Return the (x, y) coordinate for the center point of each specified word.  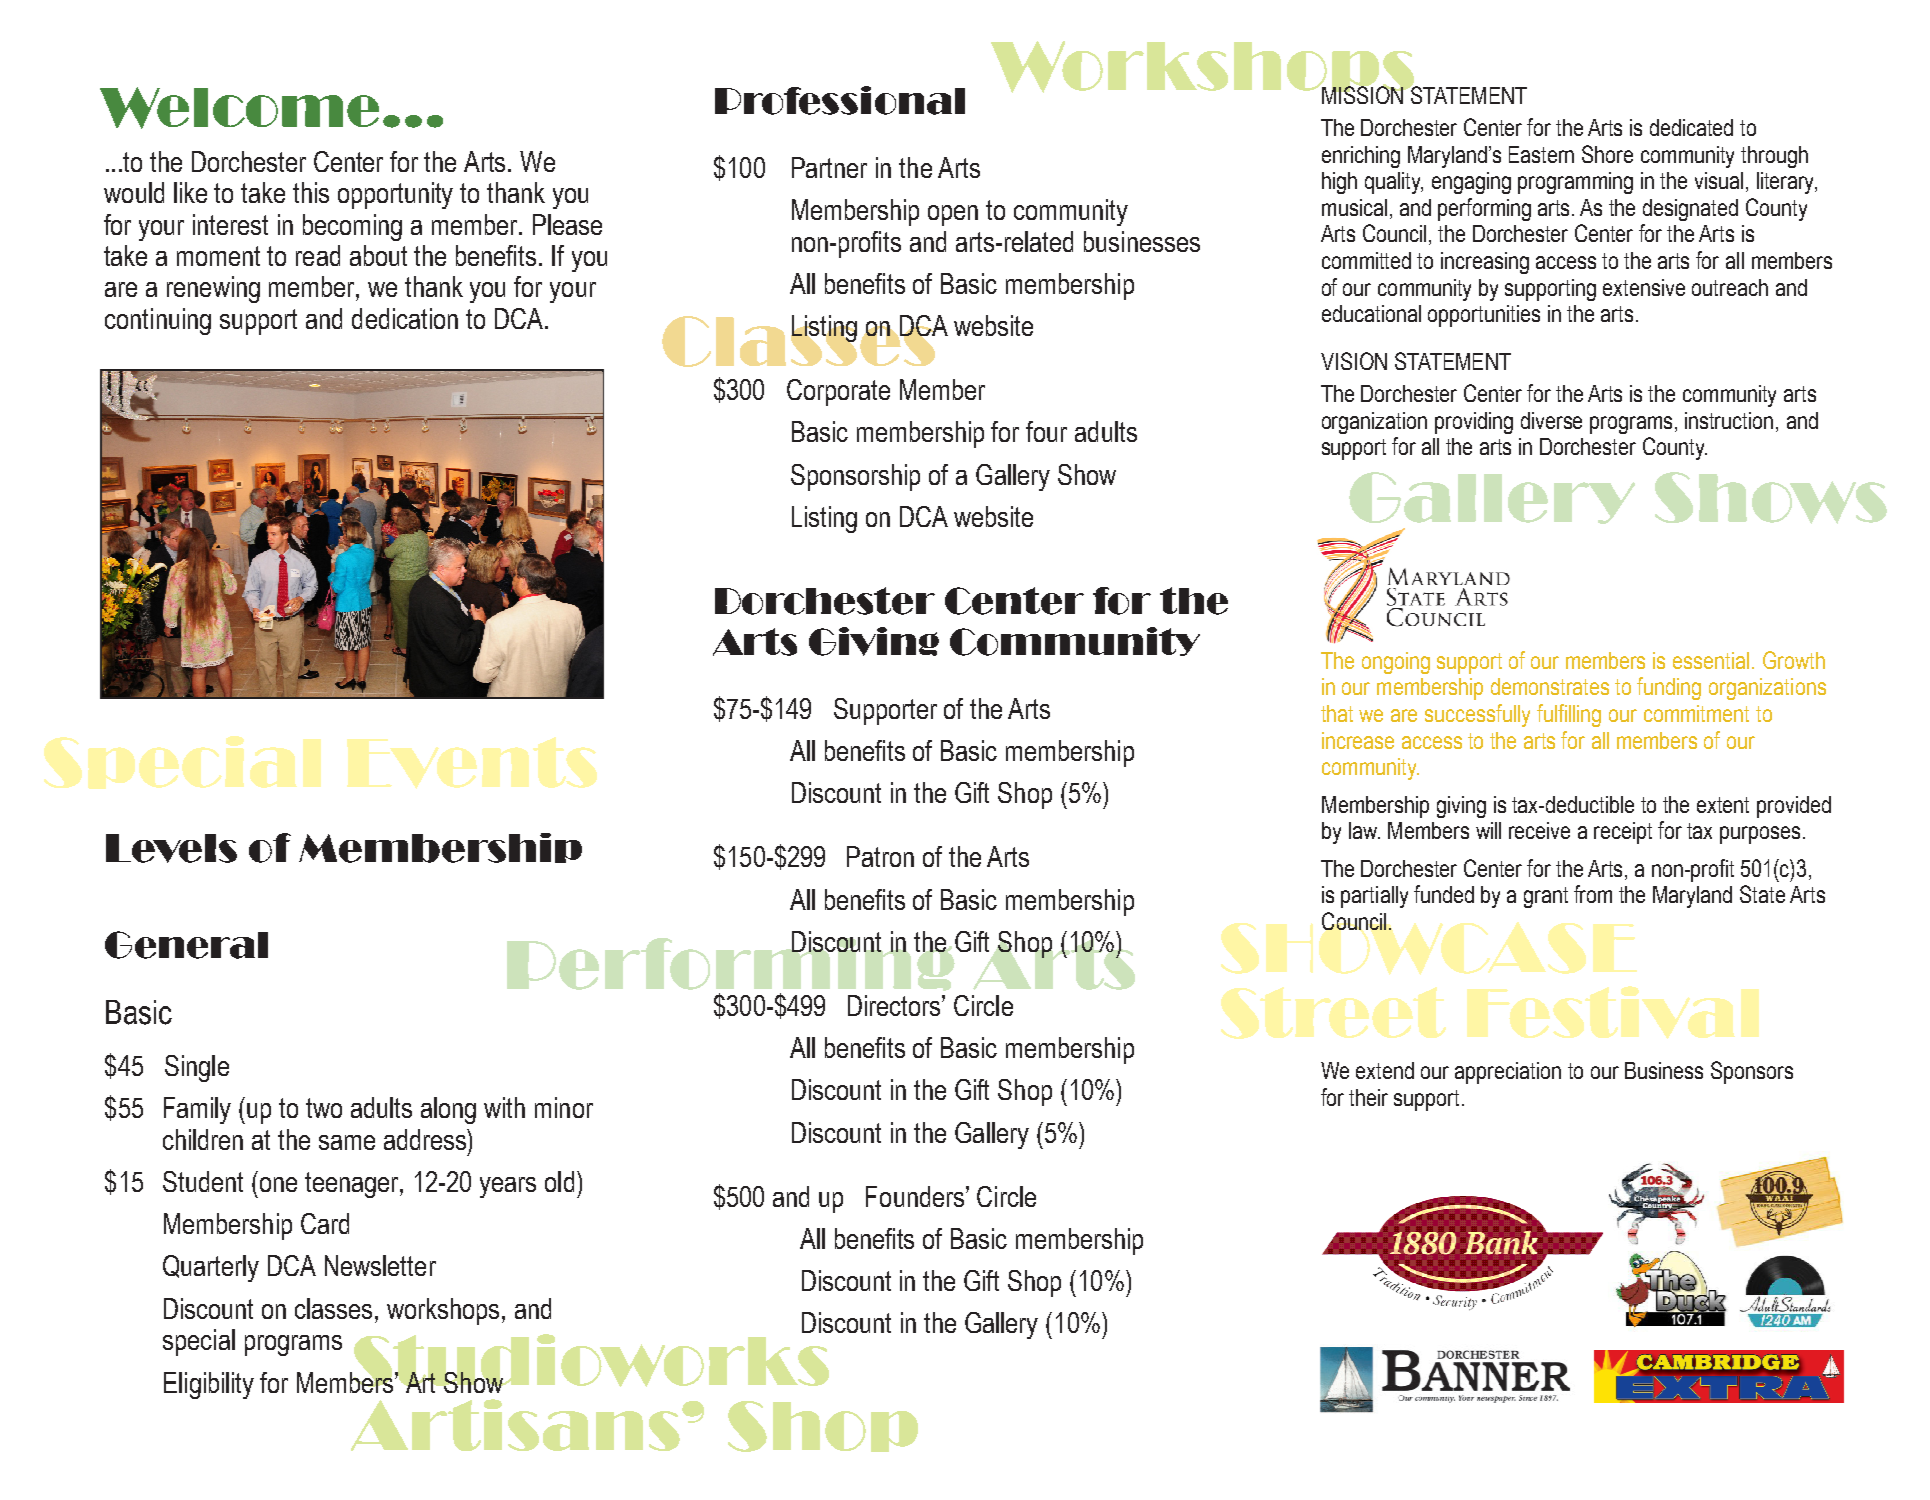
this (311, 192)
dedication (405, 318)
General (186, 945)
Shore (1607, 154)
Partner (829, 167)
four (1046, 431)
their (1368, 1097)
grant (1546, 897)
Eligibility (209, 1385)
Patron (880, 856)
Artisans (515, 1425)
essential (1711, 660)
